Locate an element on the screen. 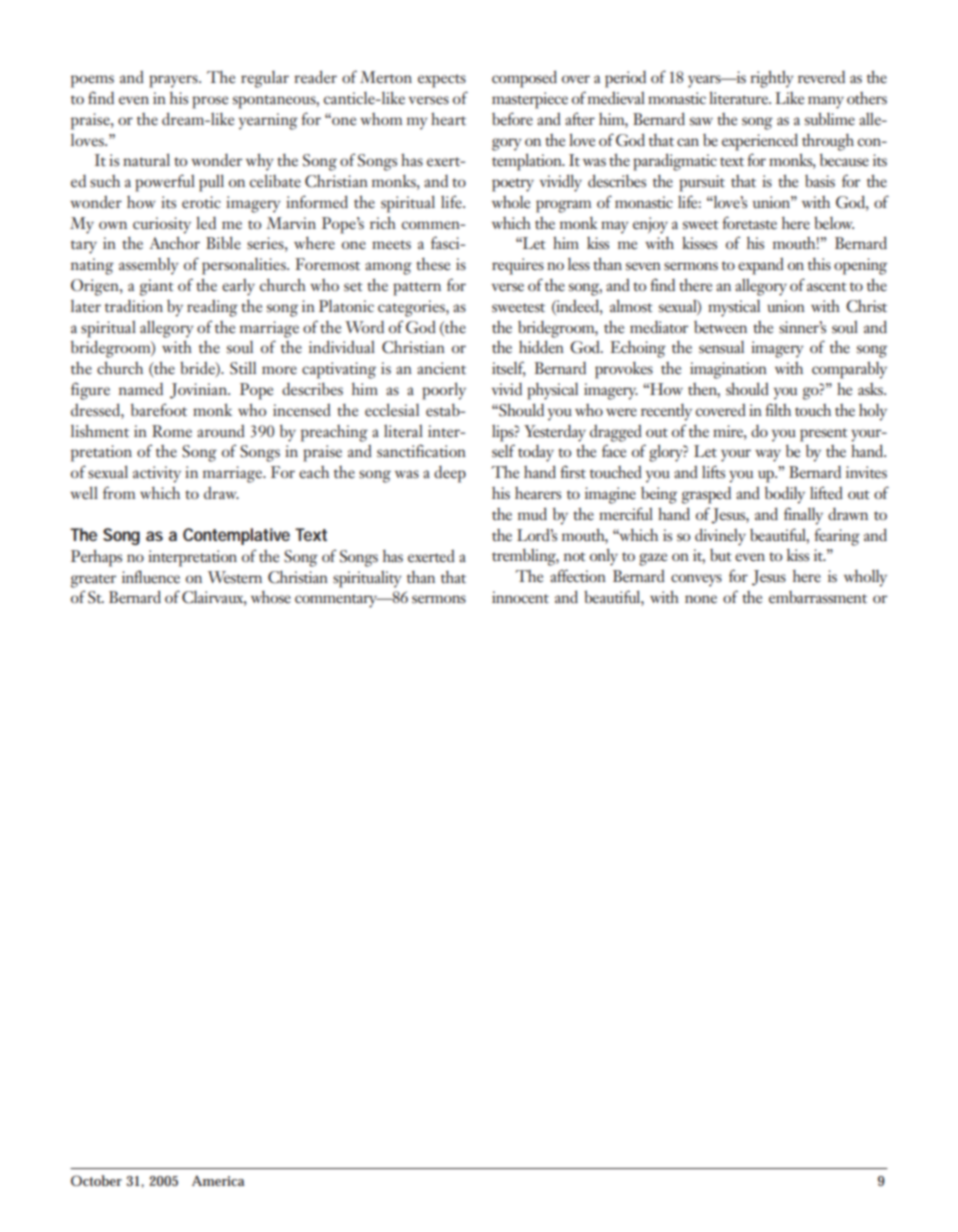 This screenshot has width=958, height=1232. America is located at coordinates (218, 1180).
